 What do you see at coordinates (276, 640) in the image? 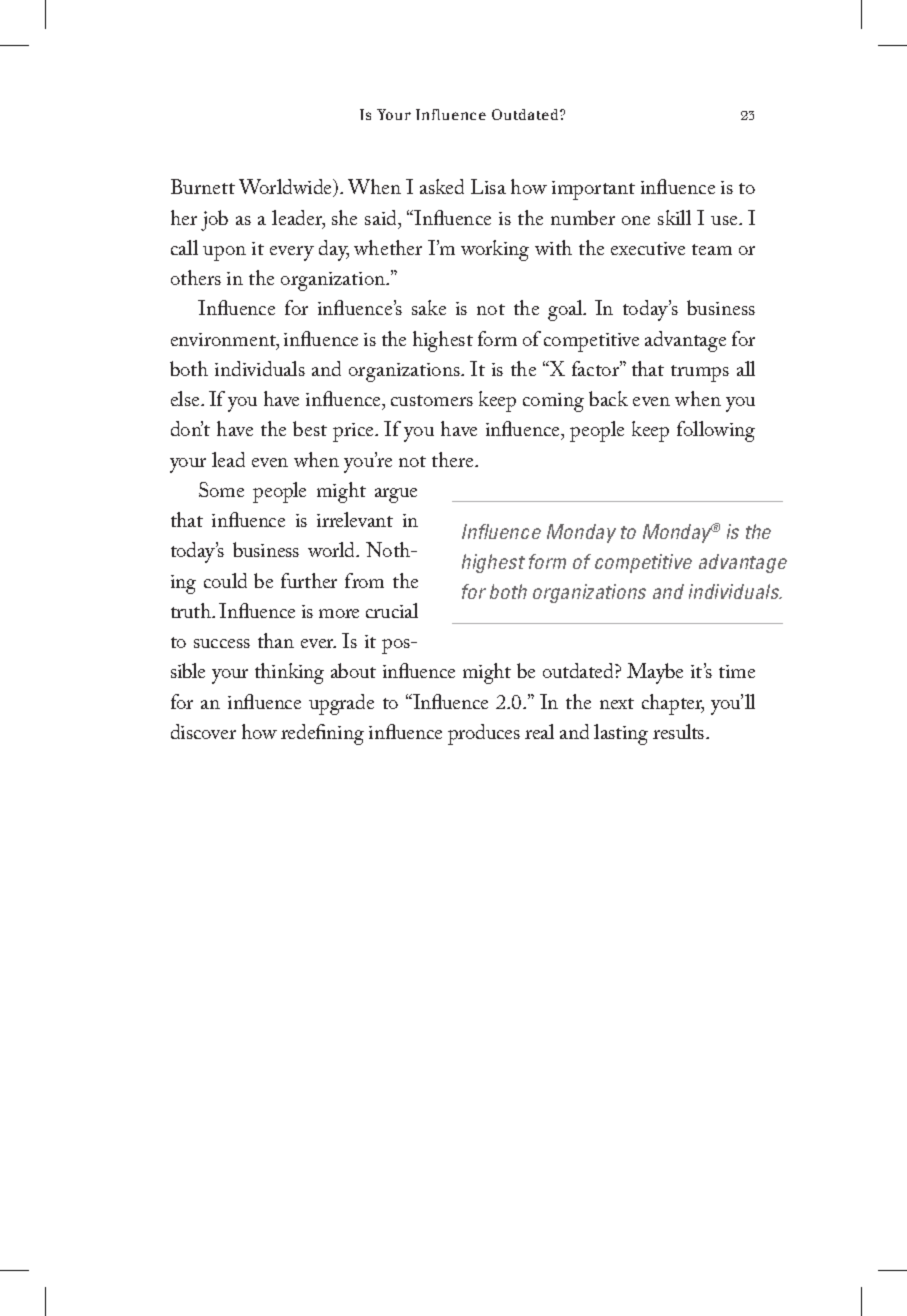
I see `than` at bounding box center [276, 640].
